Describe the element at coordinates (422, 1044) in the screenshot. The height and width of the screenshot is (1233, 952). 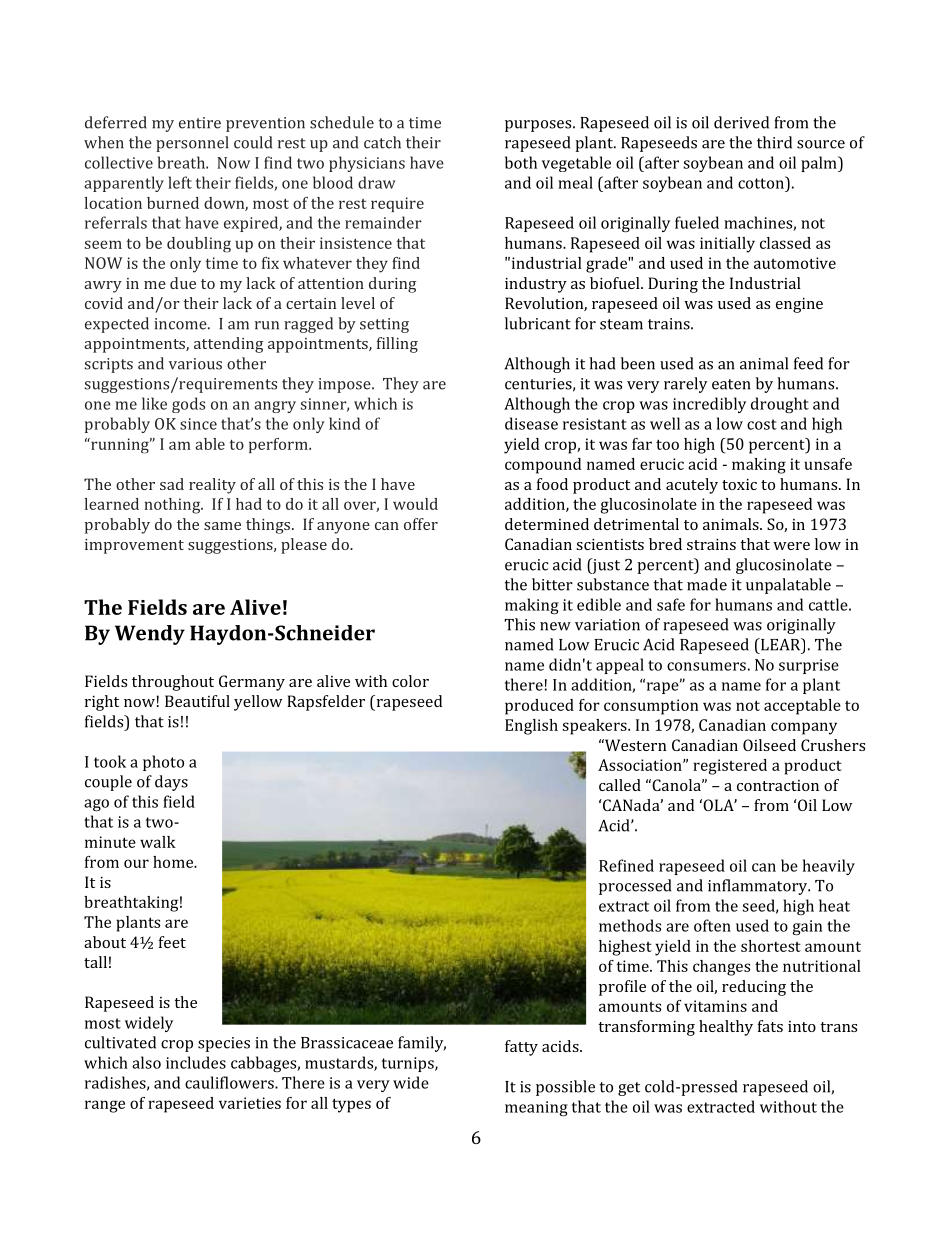
I see `family` at that location.
